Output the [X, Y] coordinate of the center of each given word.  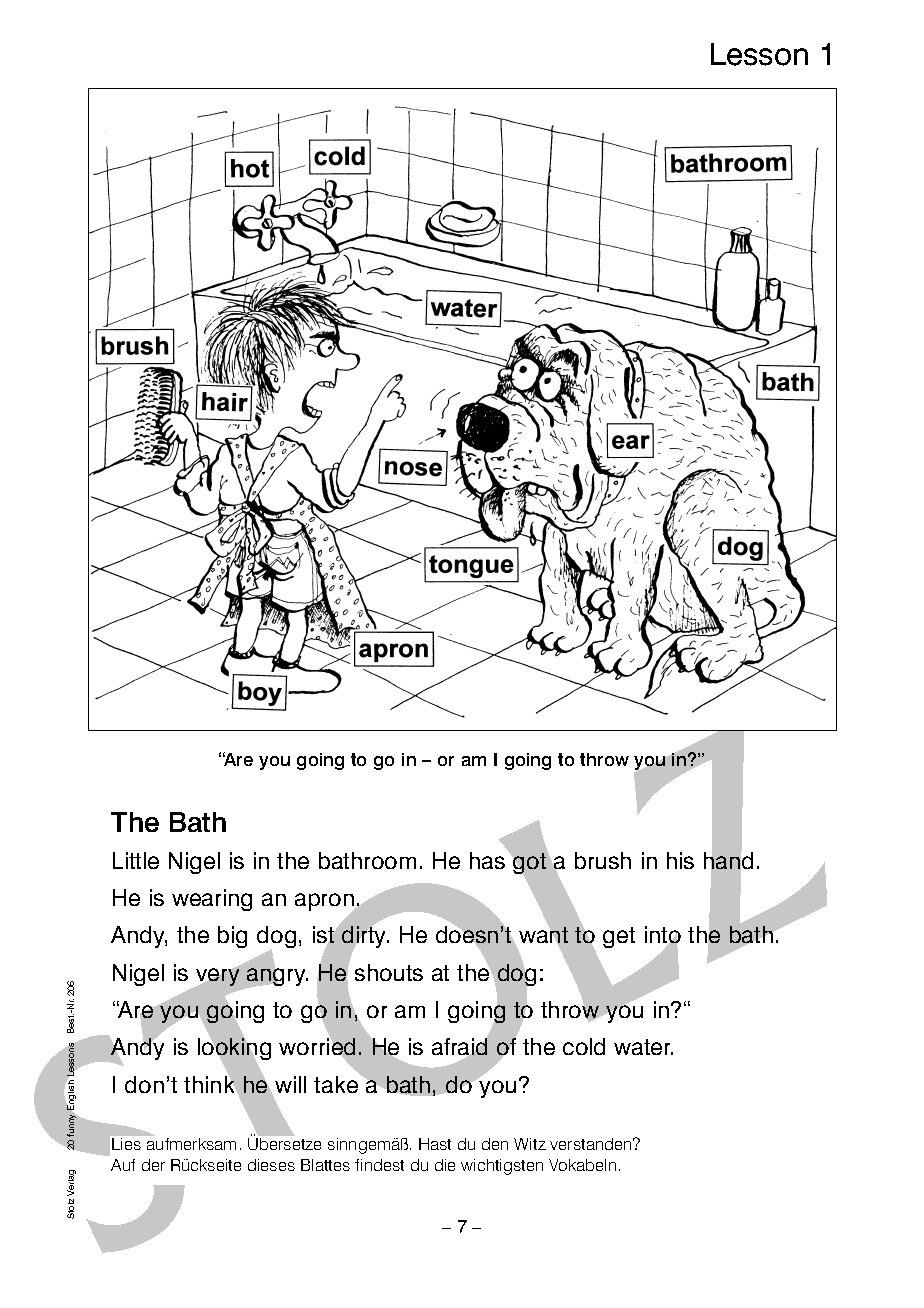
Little [136, 860]
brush [603, 860]
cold [584, 1046]
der [153, 1165]
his [680, 860]
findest [379, 1165]
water [643, 1047]
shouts [389, 972]
